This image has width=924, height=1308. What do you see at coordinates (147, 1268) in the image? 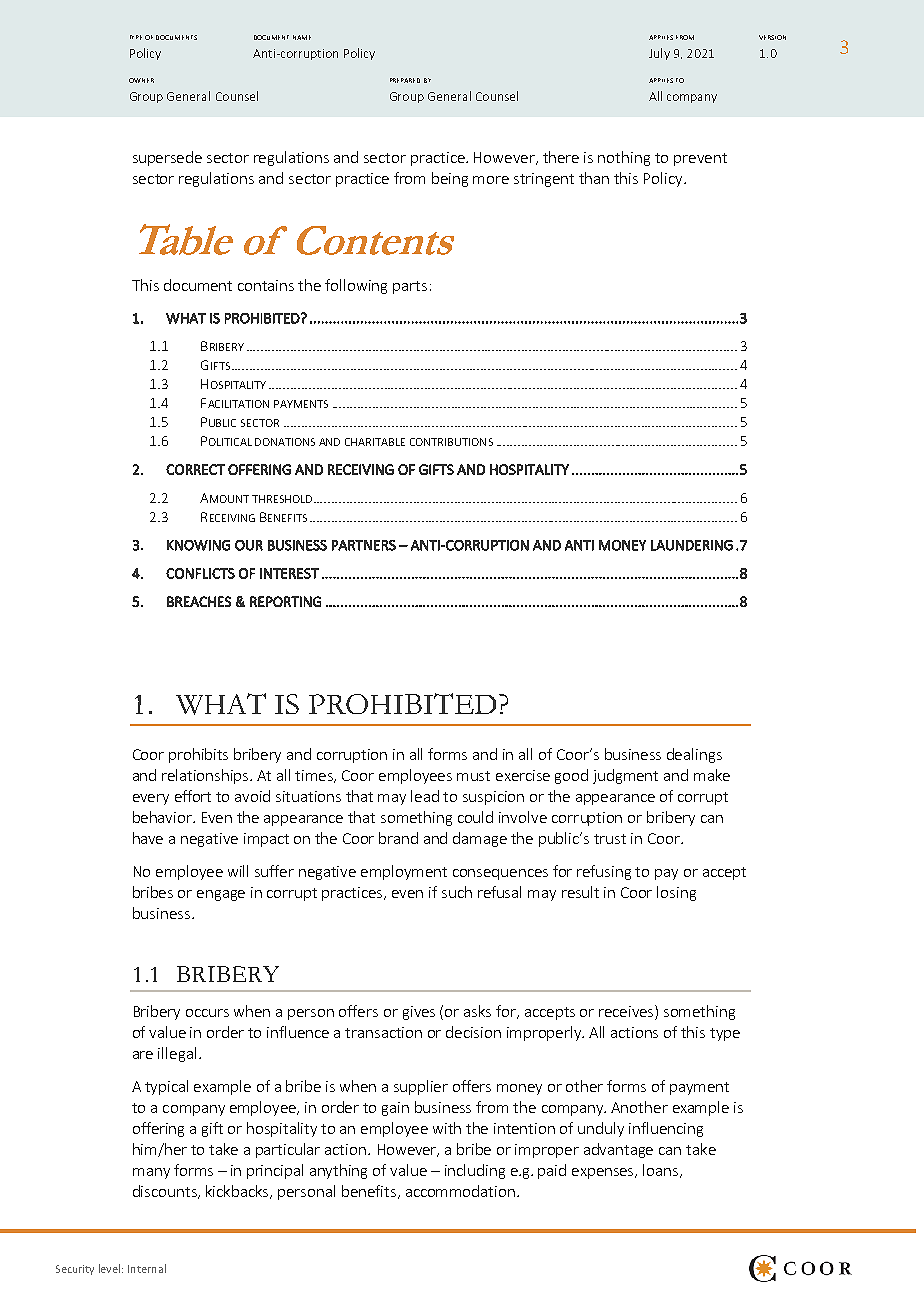
I see `Internal` at bounding box center [147, 1268].
